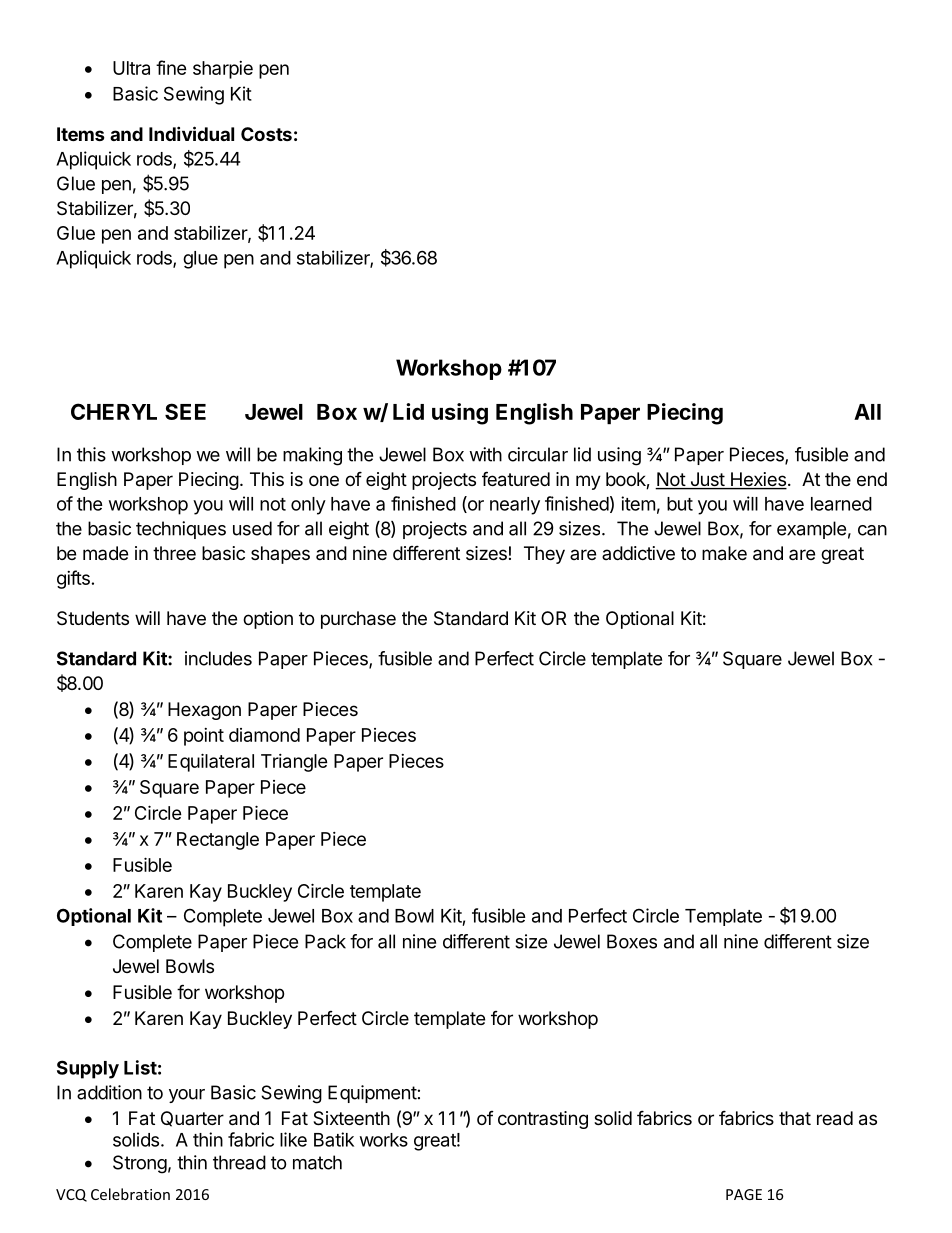 The width and height of the page is (952, 1233). What do you see at coordinates (266, 134) in the page?
I see `Costs` at bounding box center [266, 134].
